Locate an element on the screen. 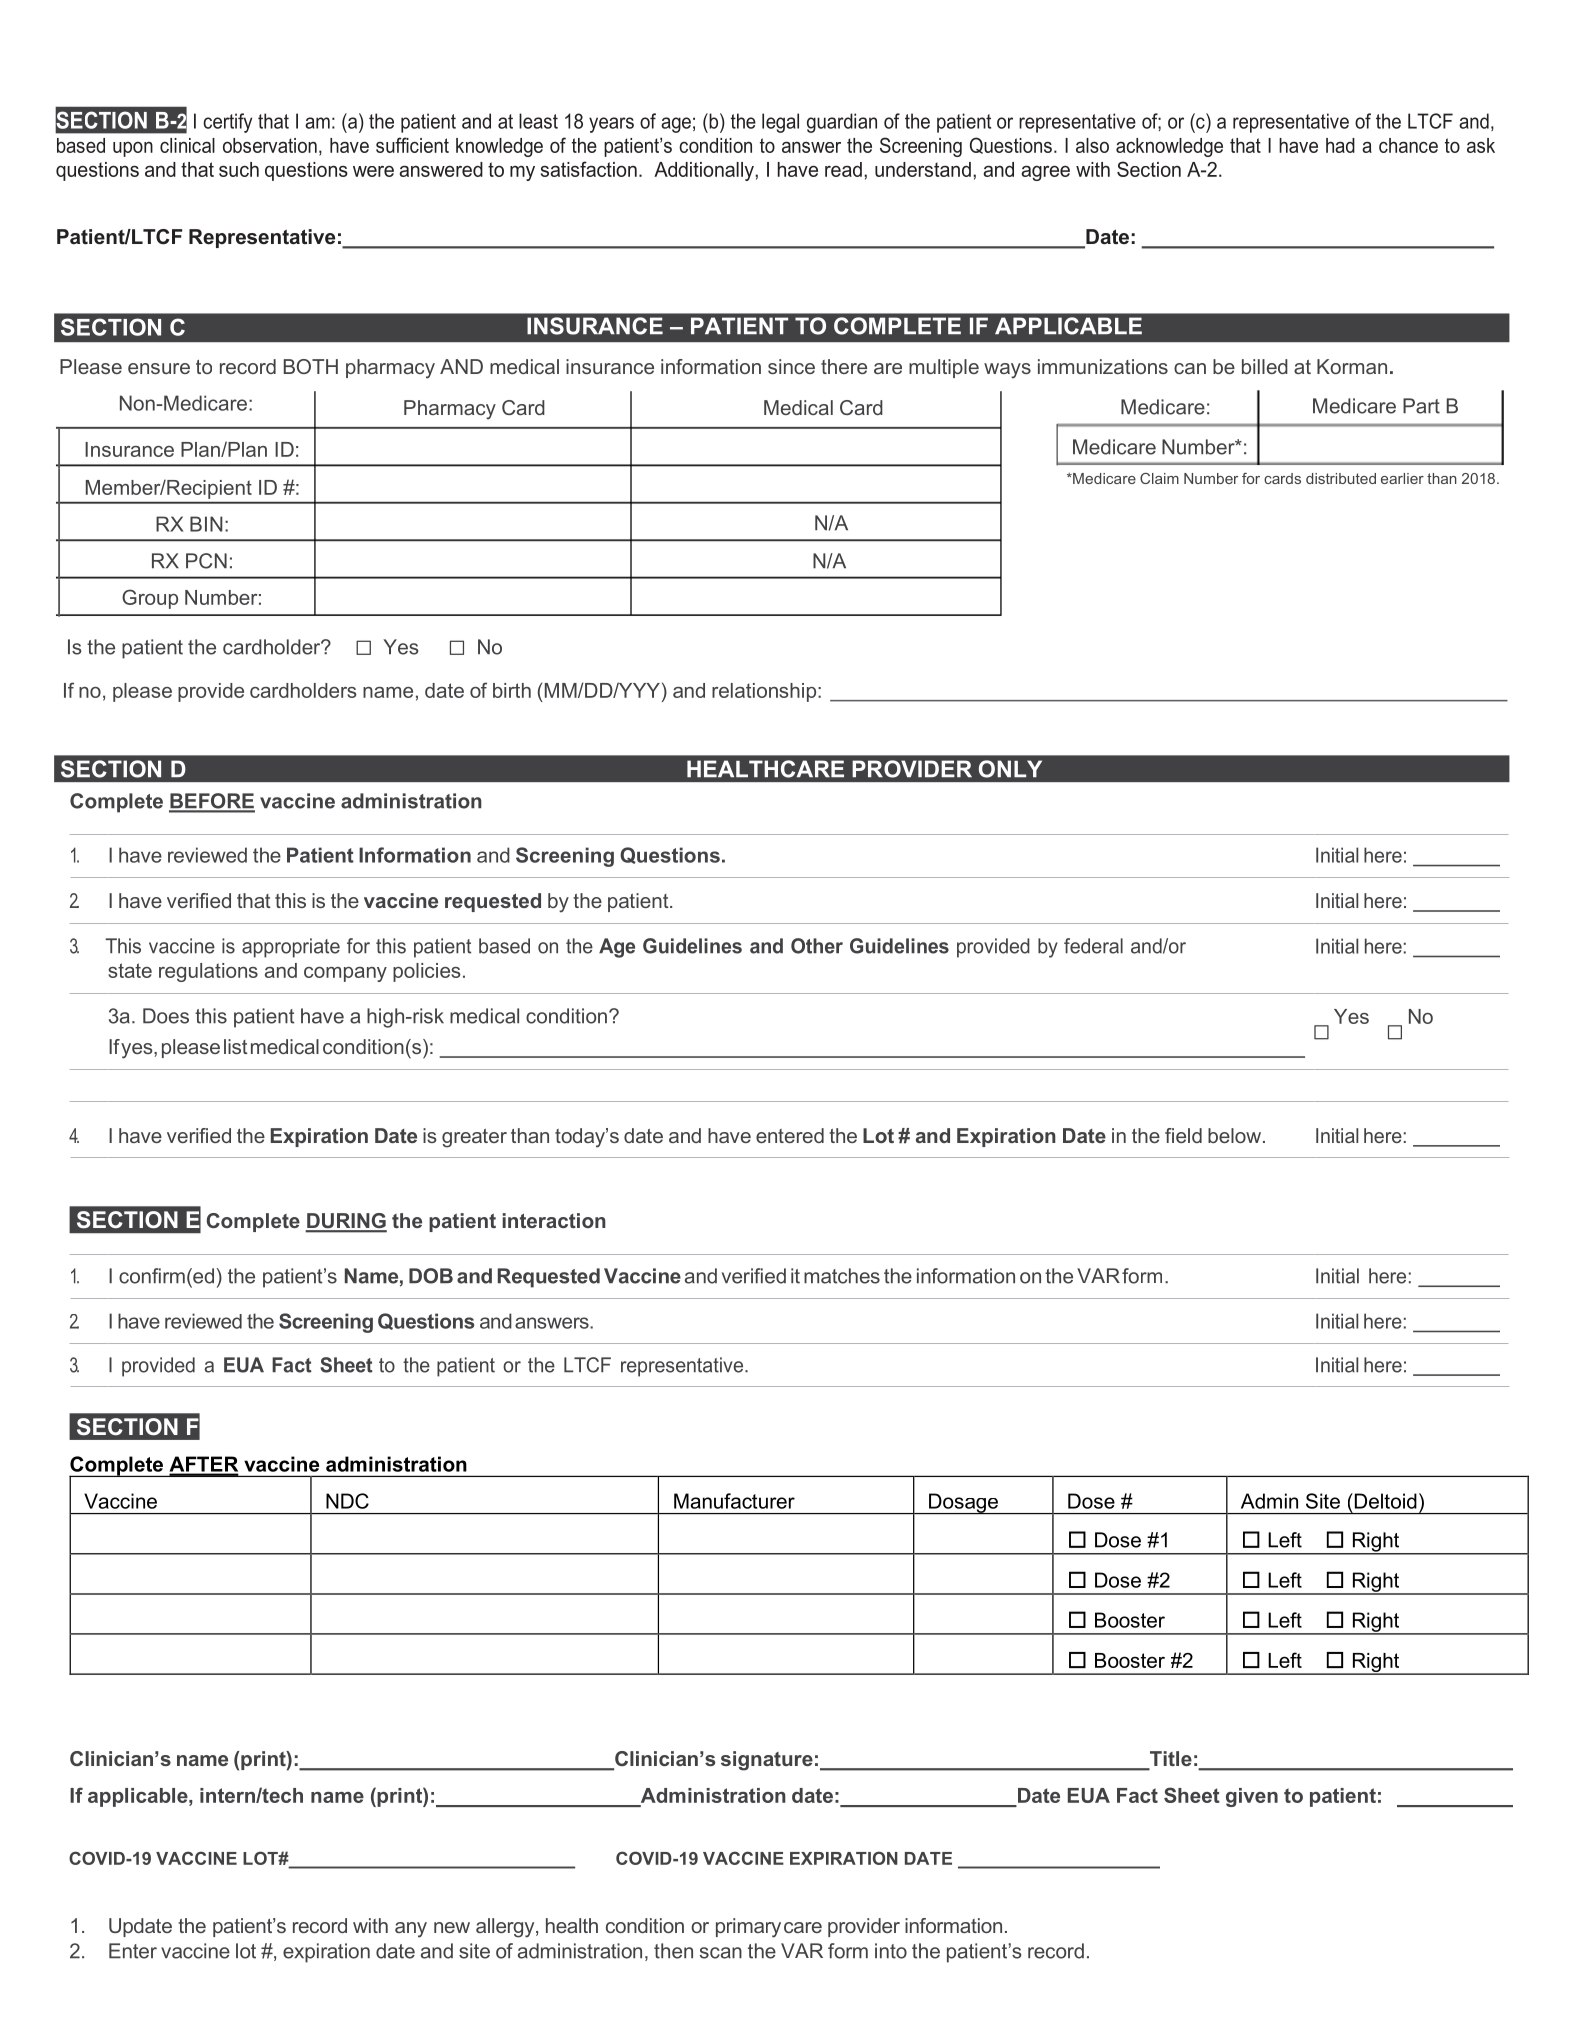  had is located at coordinates (1340, 145).
